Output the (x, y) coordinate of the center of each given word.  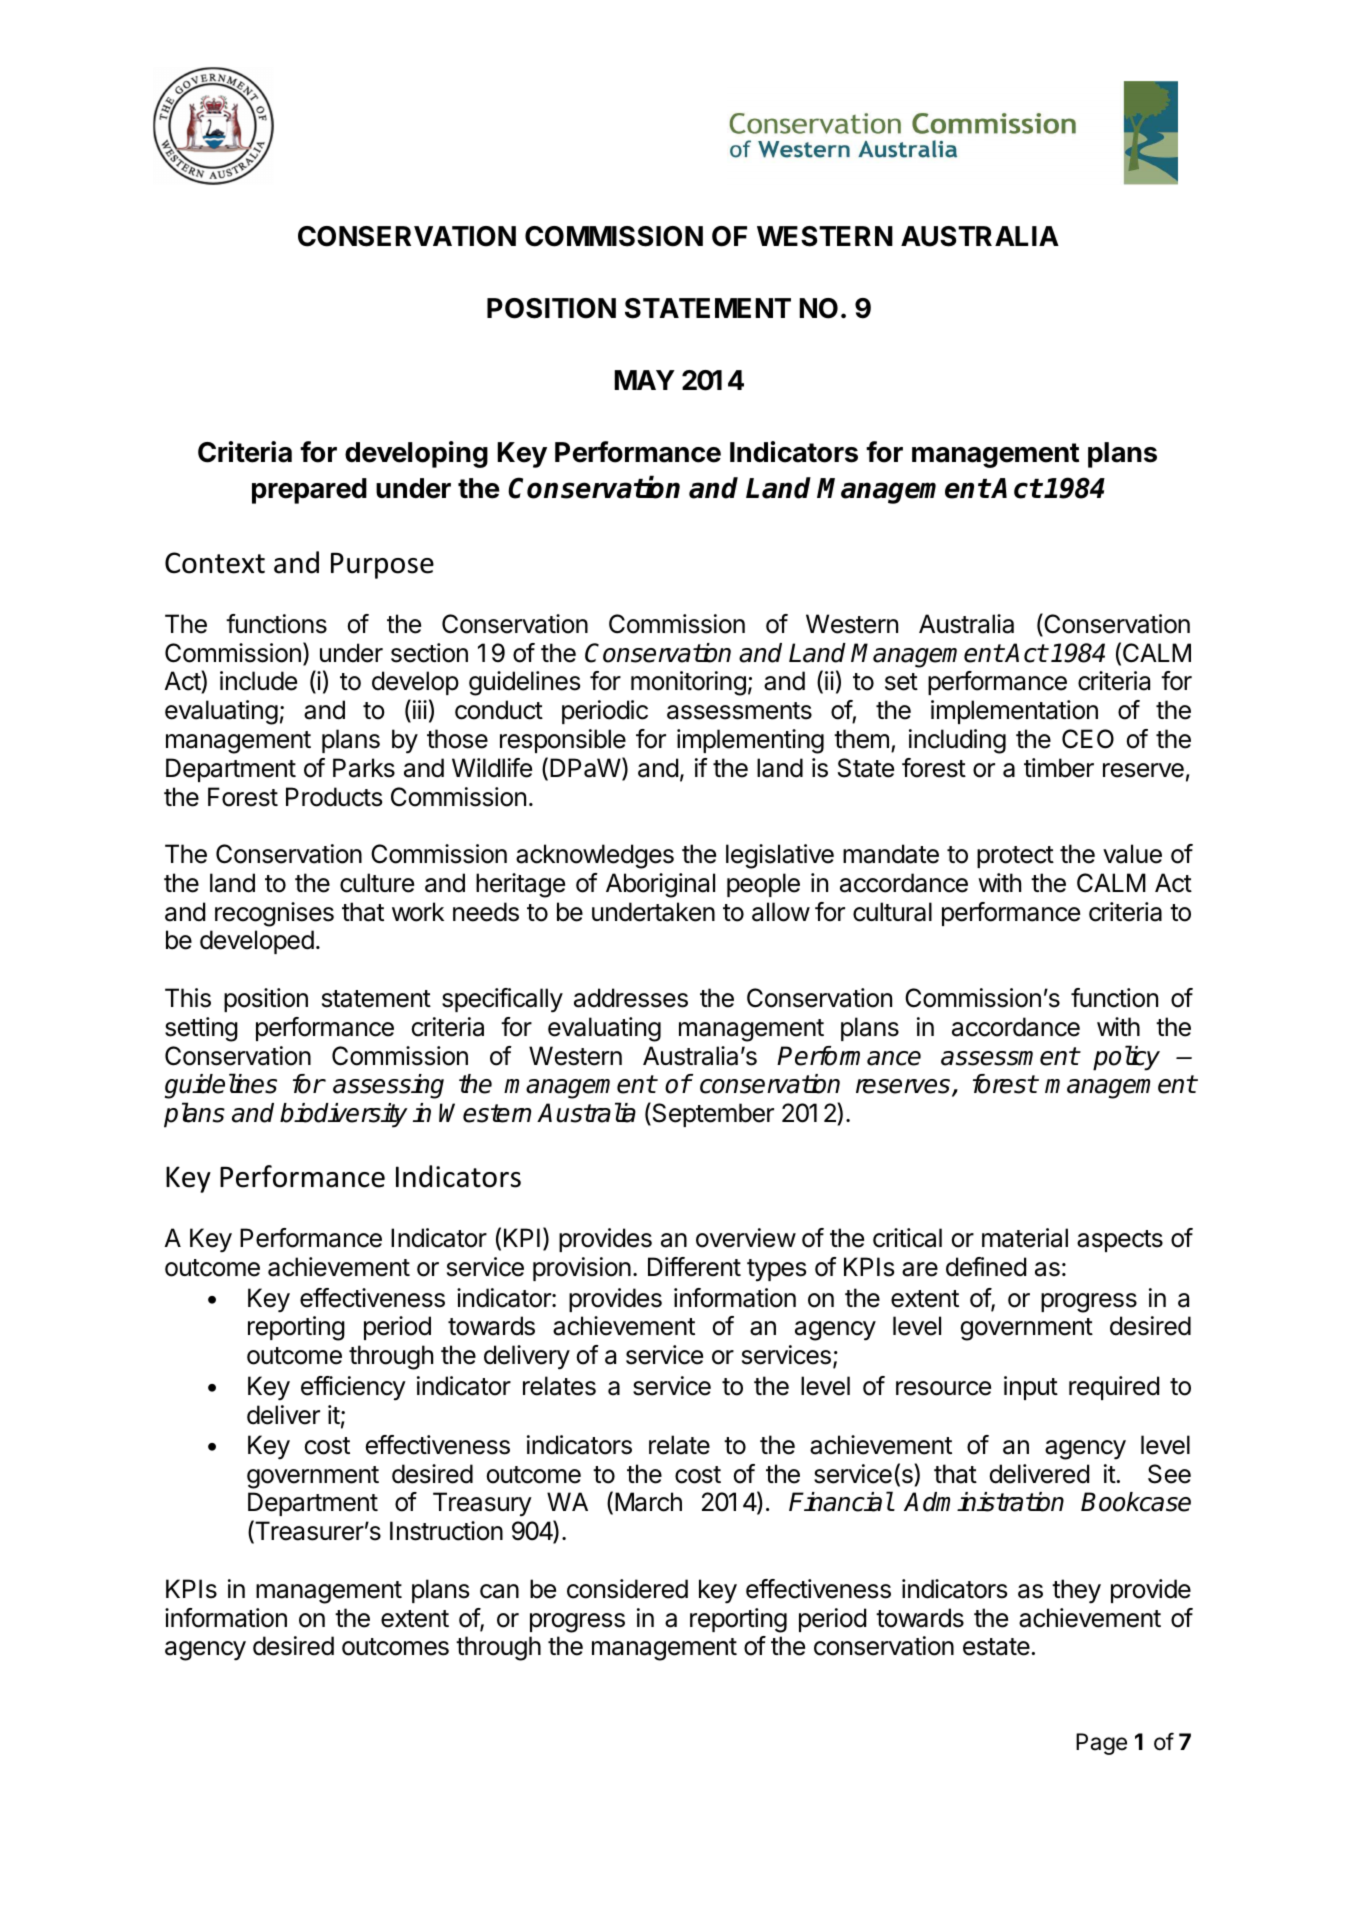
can (499, 1591)
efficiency (353, 1388)
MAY (644, 380)
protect (1015, 857)
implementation (1014, 712)
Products (334, 797)
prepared (309, 491)
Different (694, 1267)
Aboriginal (660, 885)
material (1025, 1238)
